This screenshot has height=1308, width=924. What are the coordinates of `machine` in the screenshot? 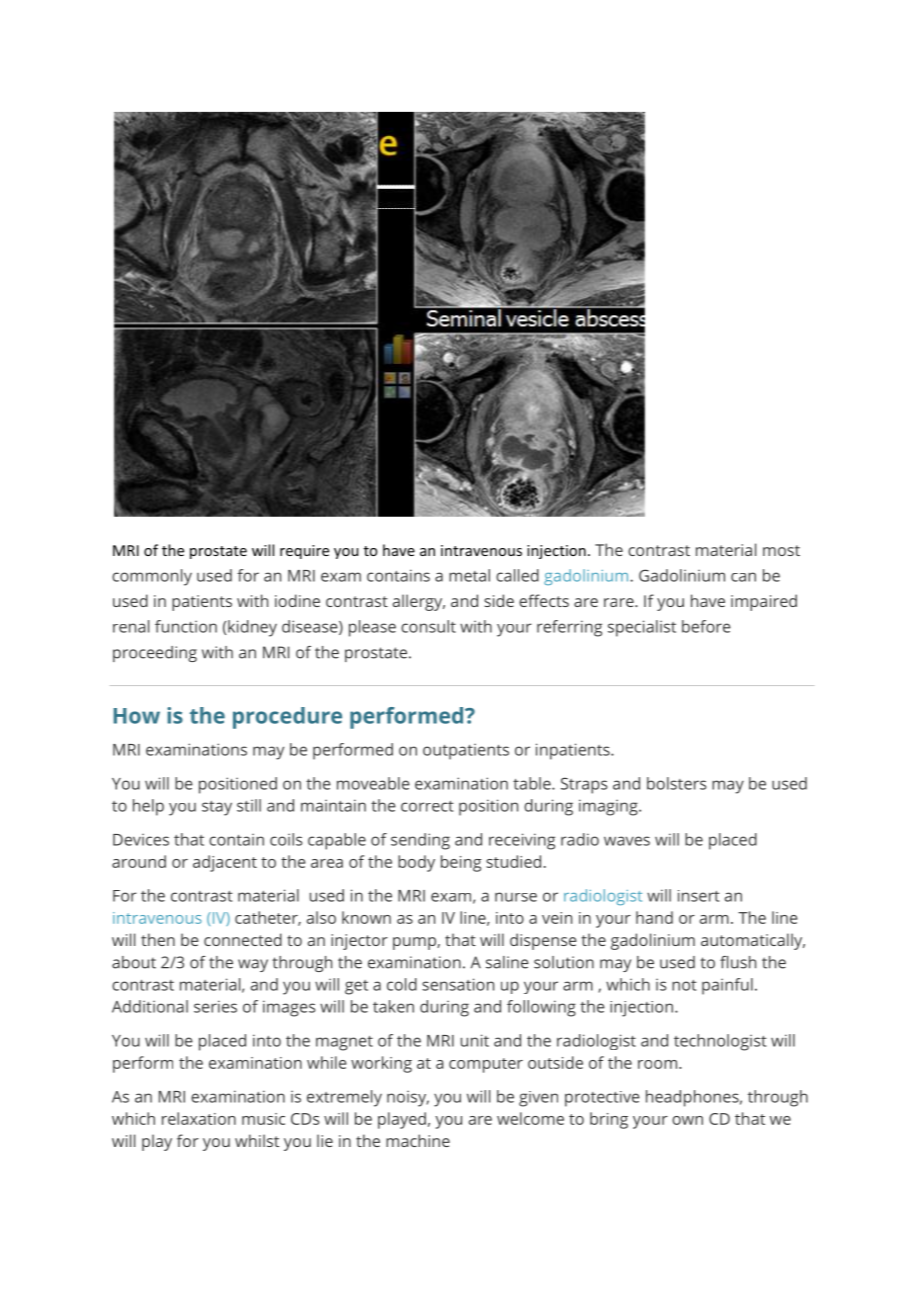 It's located at (418, 1140).
